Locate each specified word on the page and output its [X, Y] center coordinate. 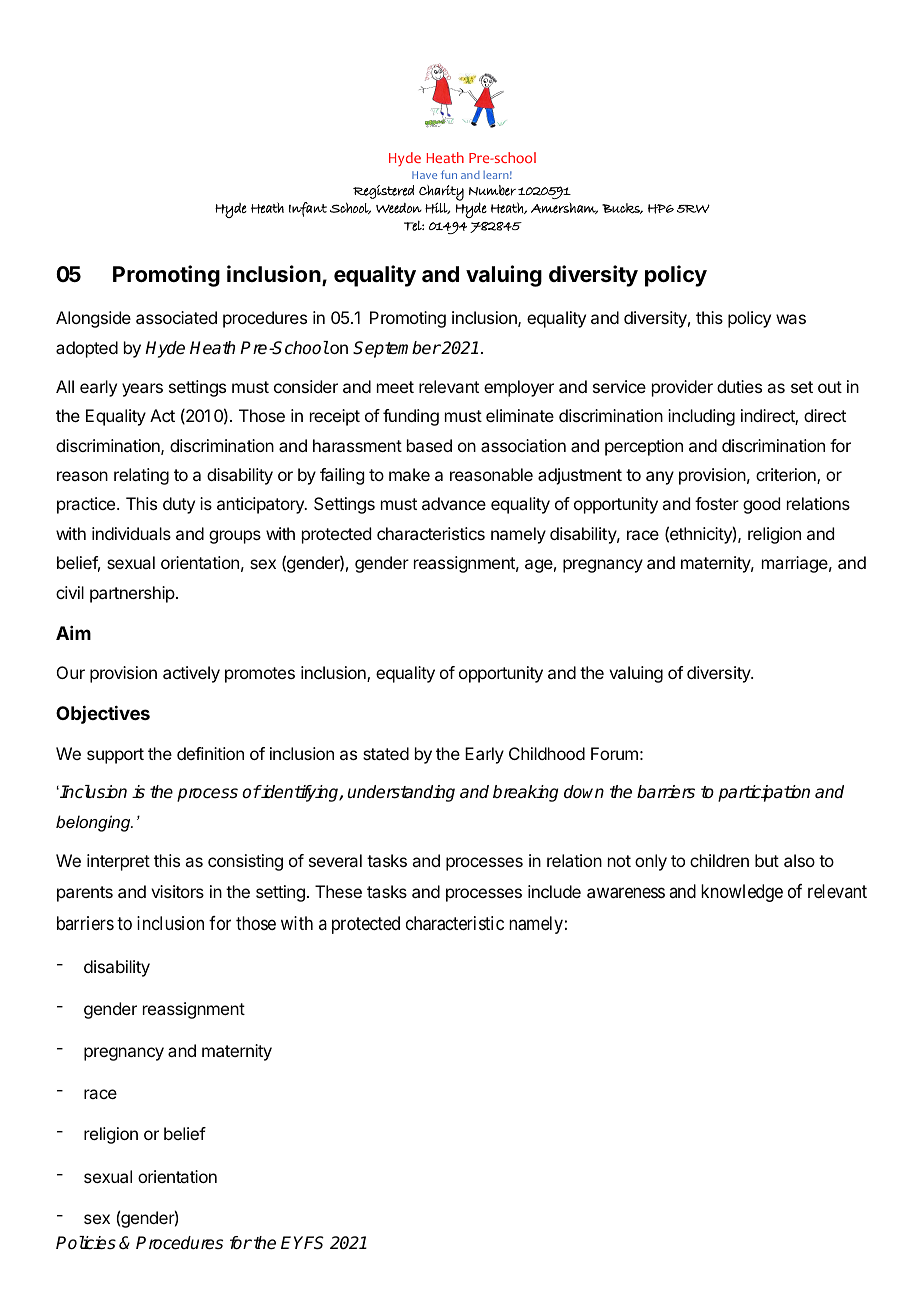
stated [386, 753]
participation [764, 793]
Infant [308, 209]
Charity [441, 194]
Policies [86, 1243]
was [791, 319]
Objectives [103, 715]
